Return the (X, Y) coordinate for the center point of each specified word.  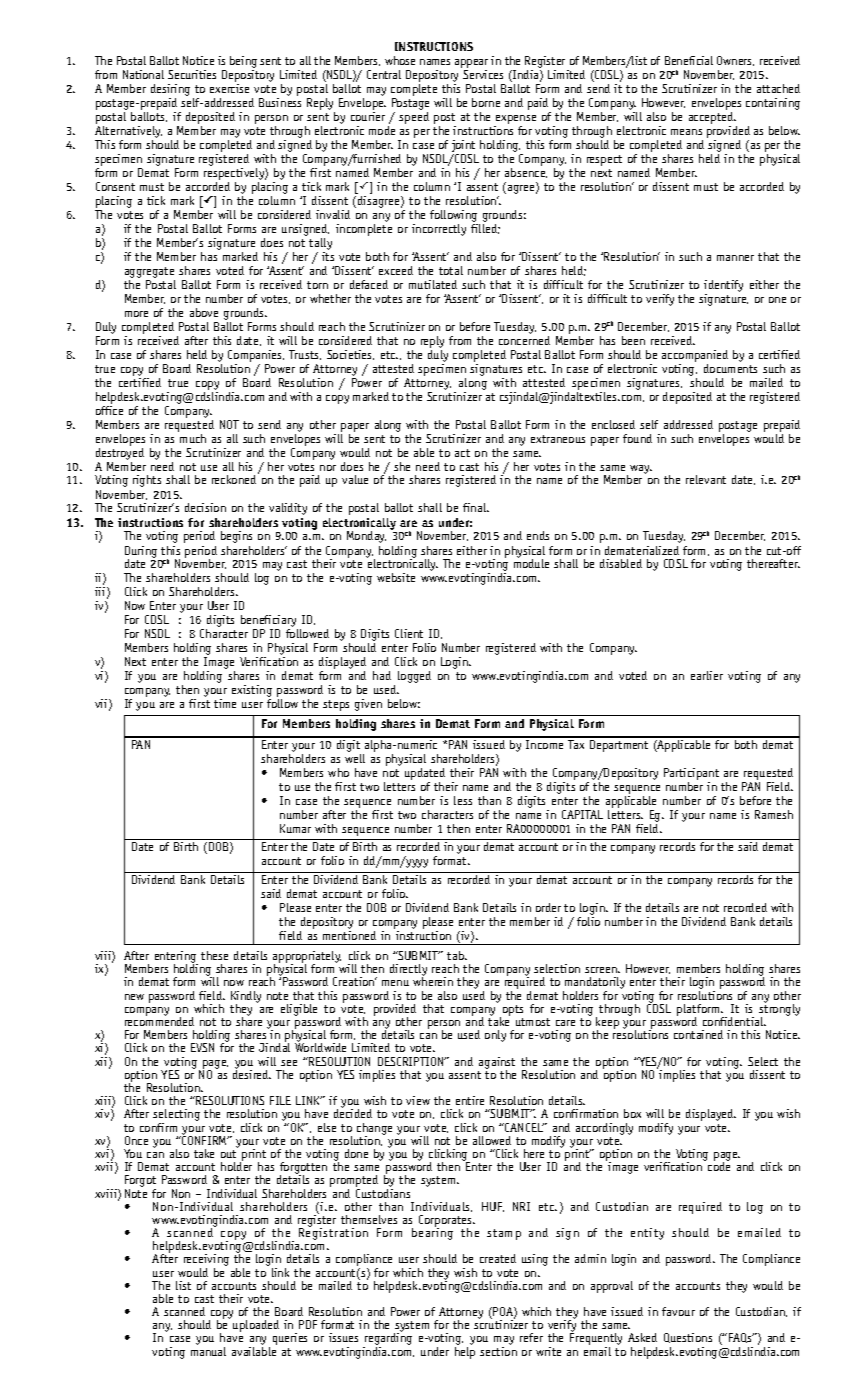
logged (414, 677)
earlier (707, 675)
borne (486, 102)
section (498, 1350)
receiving (206, 1261)
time (225, 703)
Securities (192, 74)
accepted (712, 119)
